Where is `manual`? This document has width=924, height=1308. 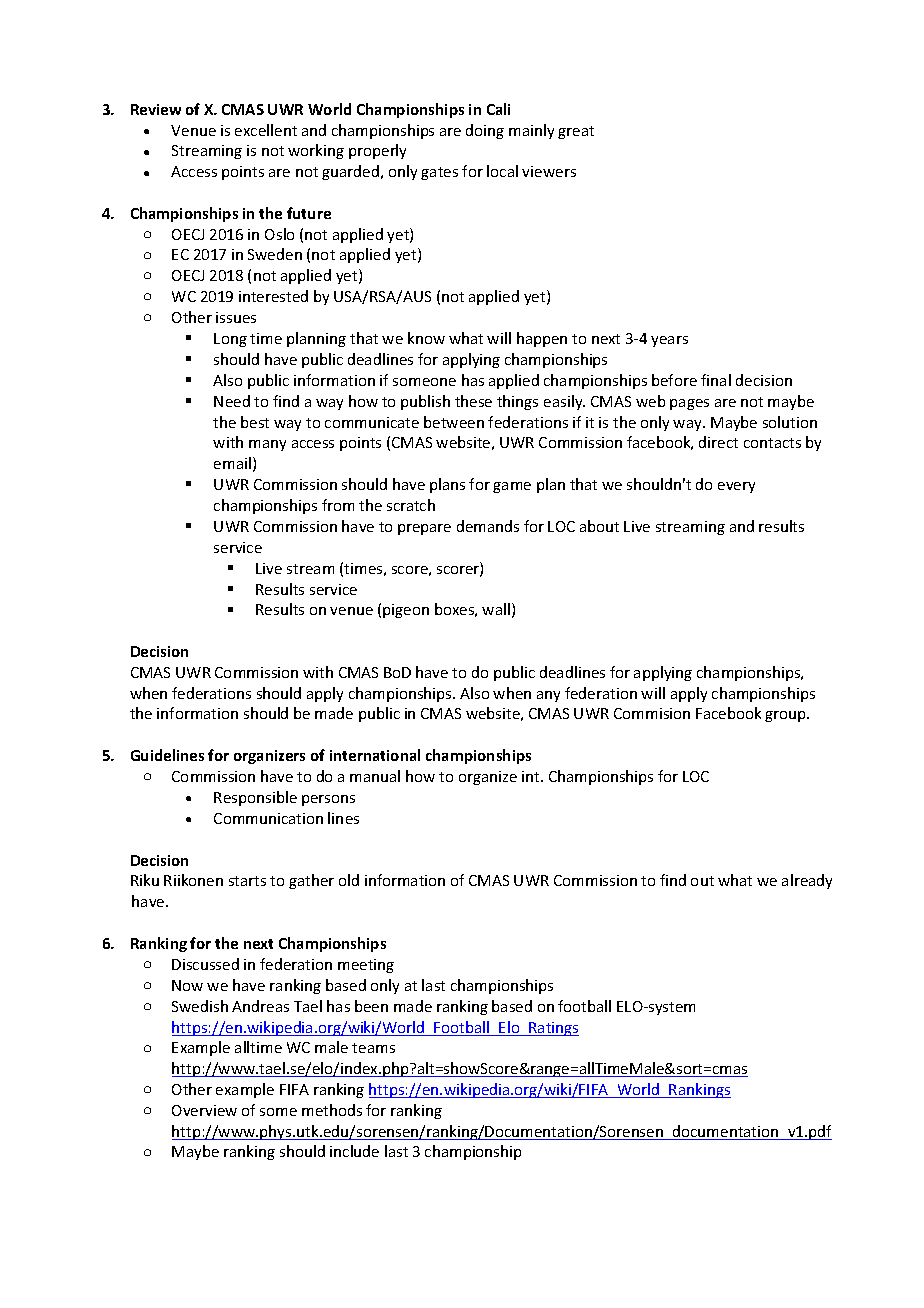 manual is located at coordinates (375, 776).
